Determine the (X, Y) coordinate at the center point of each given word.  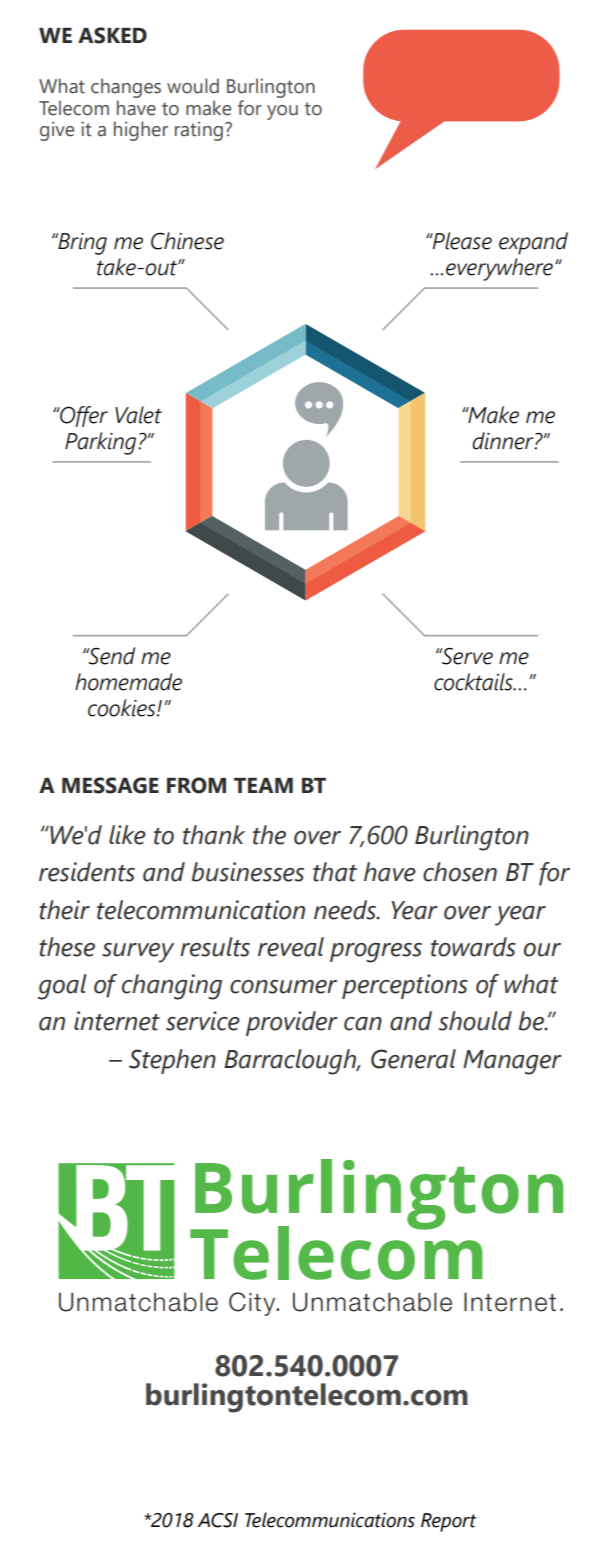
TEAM (263, 785)
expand (533, 243)
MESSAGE (110, 785)
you (282, 112)
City (253, 1304)
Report (448, 1522)
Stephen (172, 1061)
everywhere (499, 269)
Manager (512, 1062)
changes (126, 88)
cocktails (474, 682)
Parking (102, 443)
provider (292, 1023)
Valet (138, 415)
